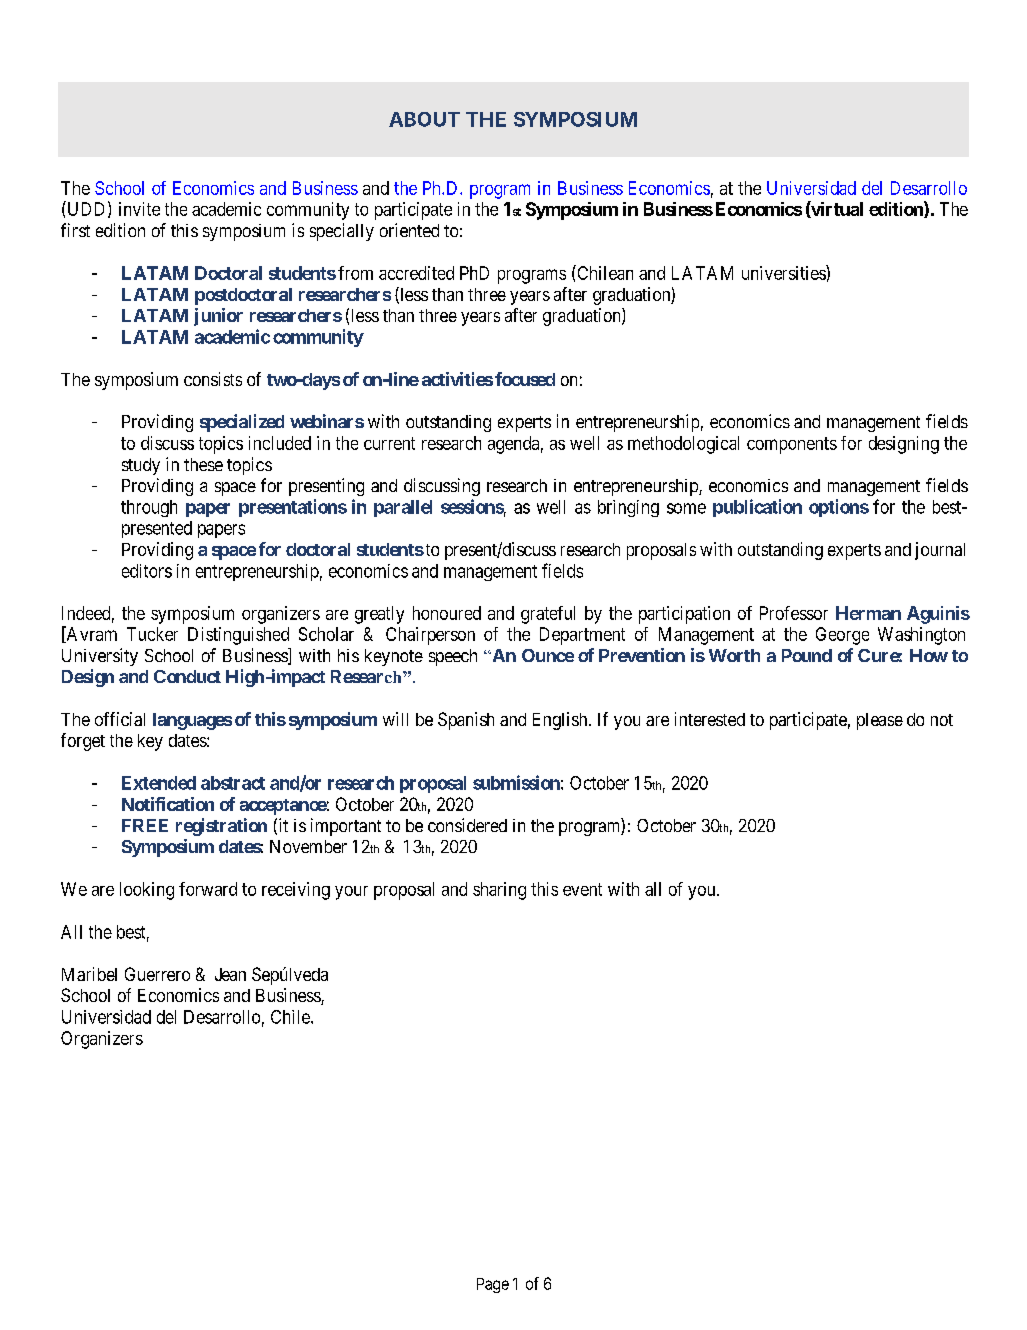 Image resolution: width=1027 pixels, height=1330 pixels. What do you see at coordinates (784, 272) in the image?
I see `universities` at bounding box center [784, 272].
